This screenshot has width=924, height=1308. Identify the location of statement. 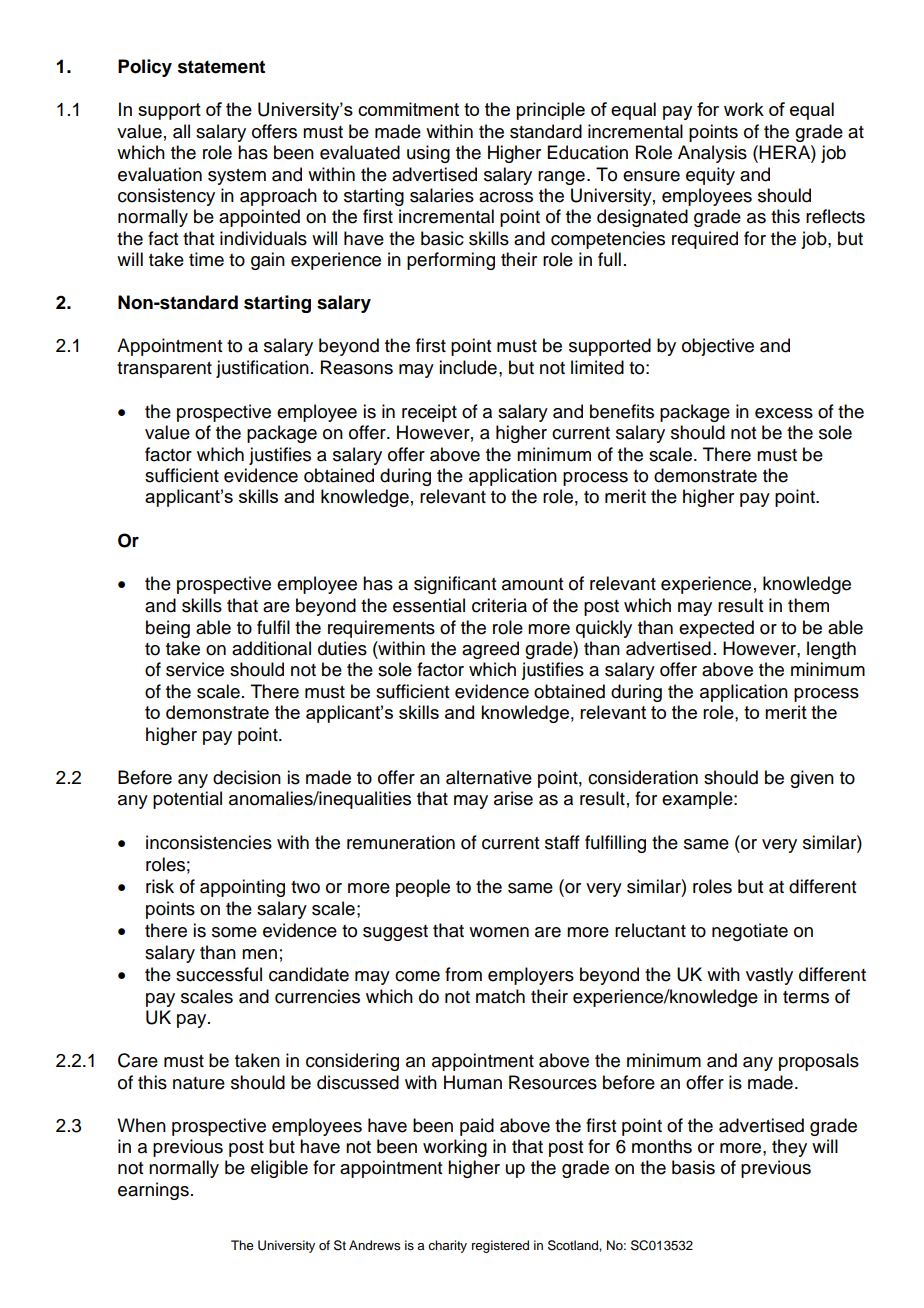
(221, 67).
